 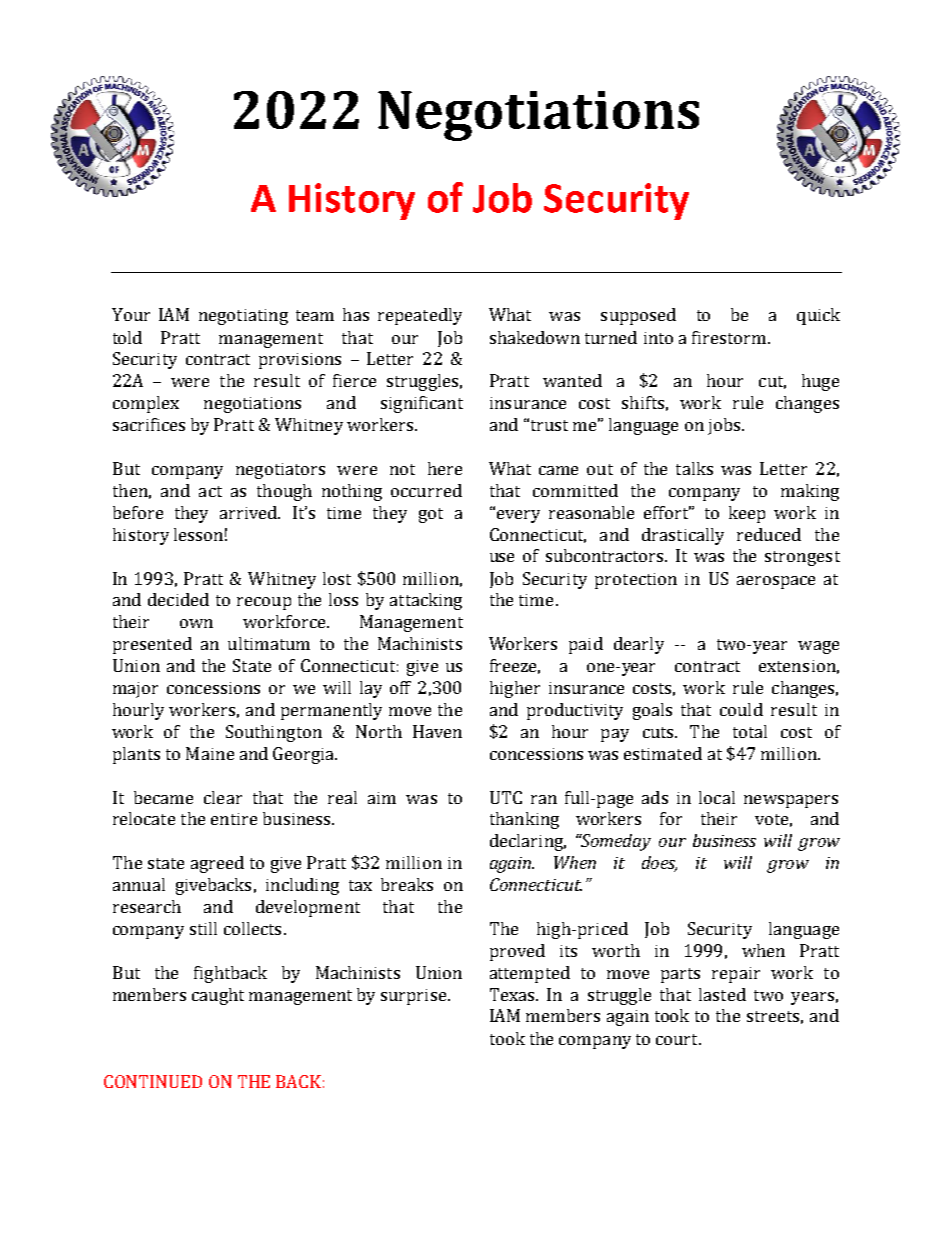 What do you see at coordinates (535, 337) in the screenshot?
I see `shakedown` at bounding box center [535, 337].
